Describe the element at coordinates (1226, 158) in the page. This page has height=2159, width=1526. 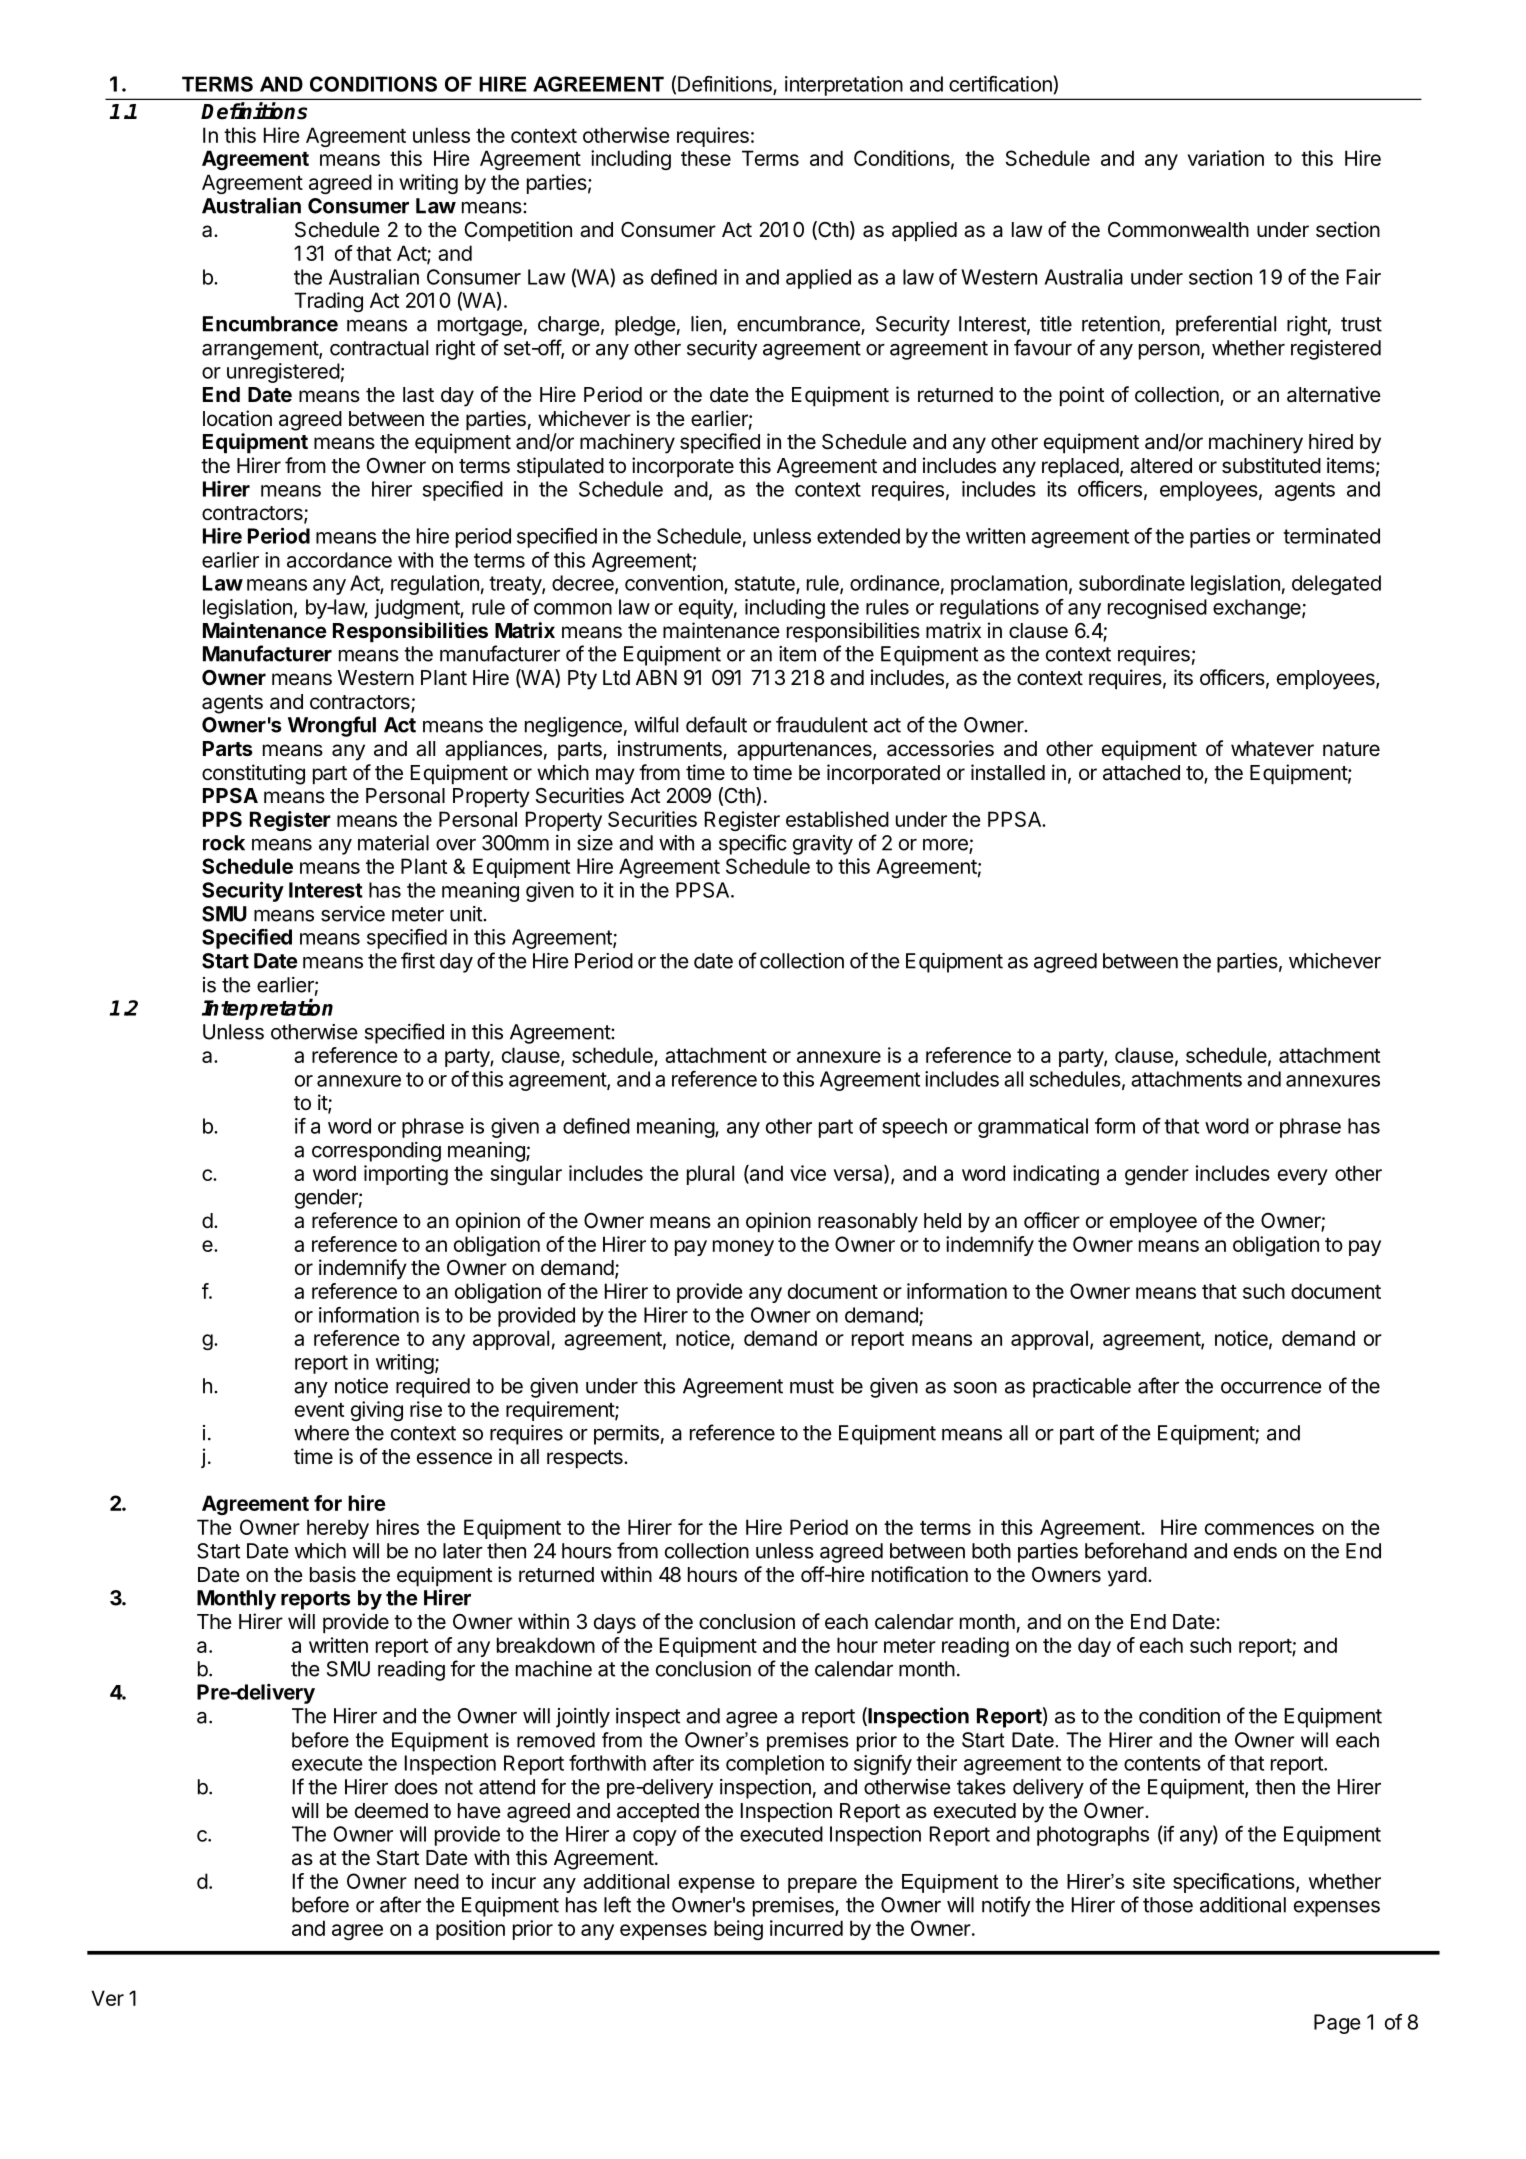
I see `variation` at that location.
